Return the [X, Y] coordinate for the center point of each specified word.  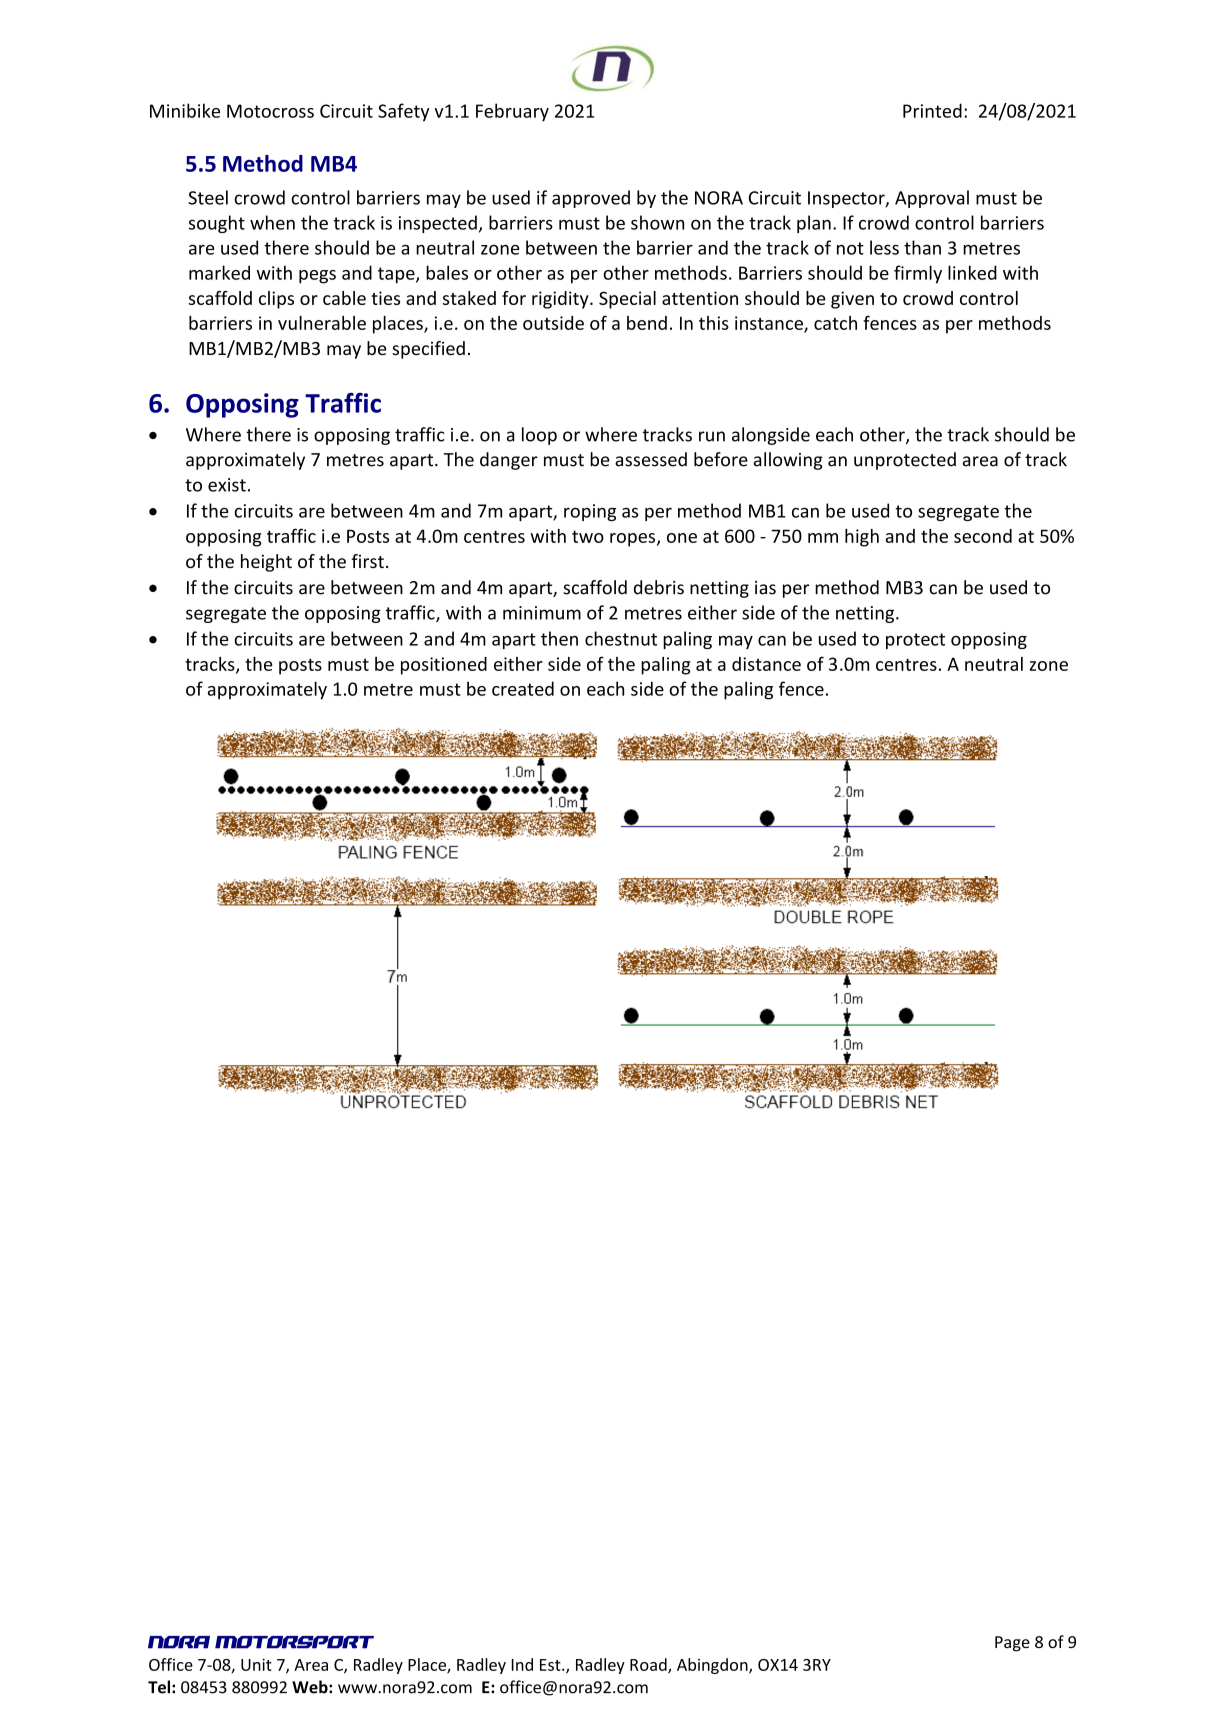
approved [591, 199]
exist [227, 485]
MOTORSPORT [294, 1642]
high [862, 538]
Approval [932, 199]
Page [1012, 1644]
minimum [542, 613]
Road [649, 1665]
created [523, 688]
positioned [444, 666]
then [559, 638]
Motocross [270, 111]
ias [765, 588]
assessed [651, 459]
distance [766, 664]
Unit [256, 1664]
